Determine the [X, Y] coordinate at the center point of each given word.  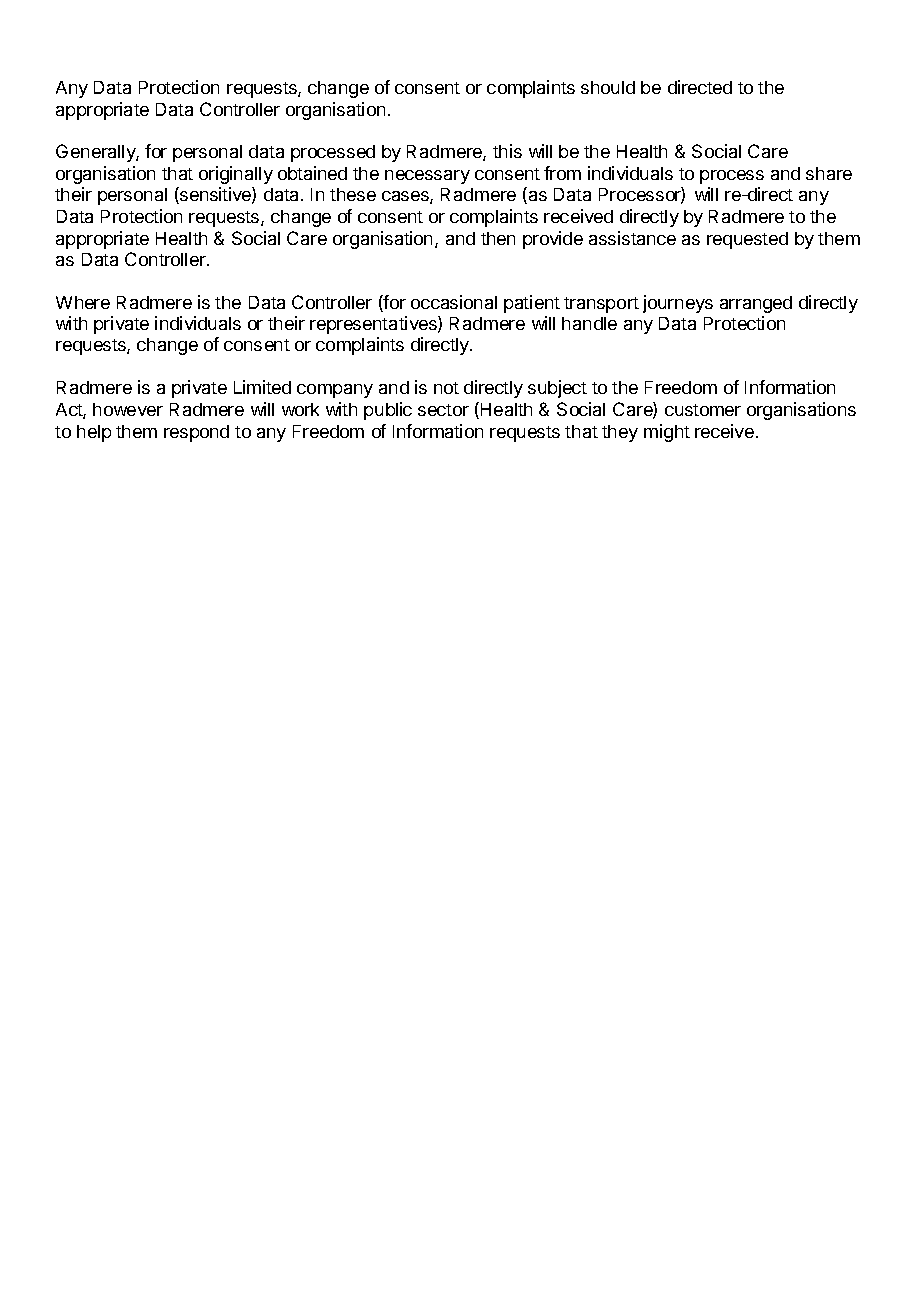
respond [196, 433]
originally [236, 175]
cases [406, 197]
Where [83, 302]
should [608, 87]
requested [747, 240]
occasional [454, 302]
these [353, 194]
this [507, 151]
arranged [756, 304]
